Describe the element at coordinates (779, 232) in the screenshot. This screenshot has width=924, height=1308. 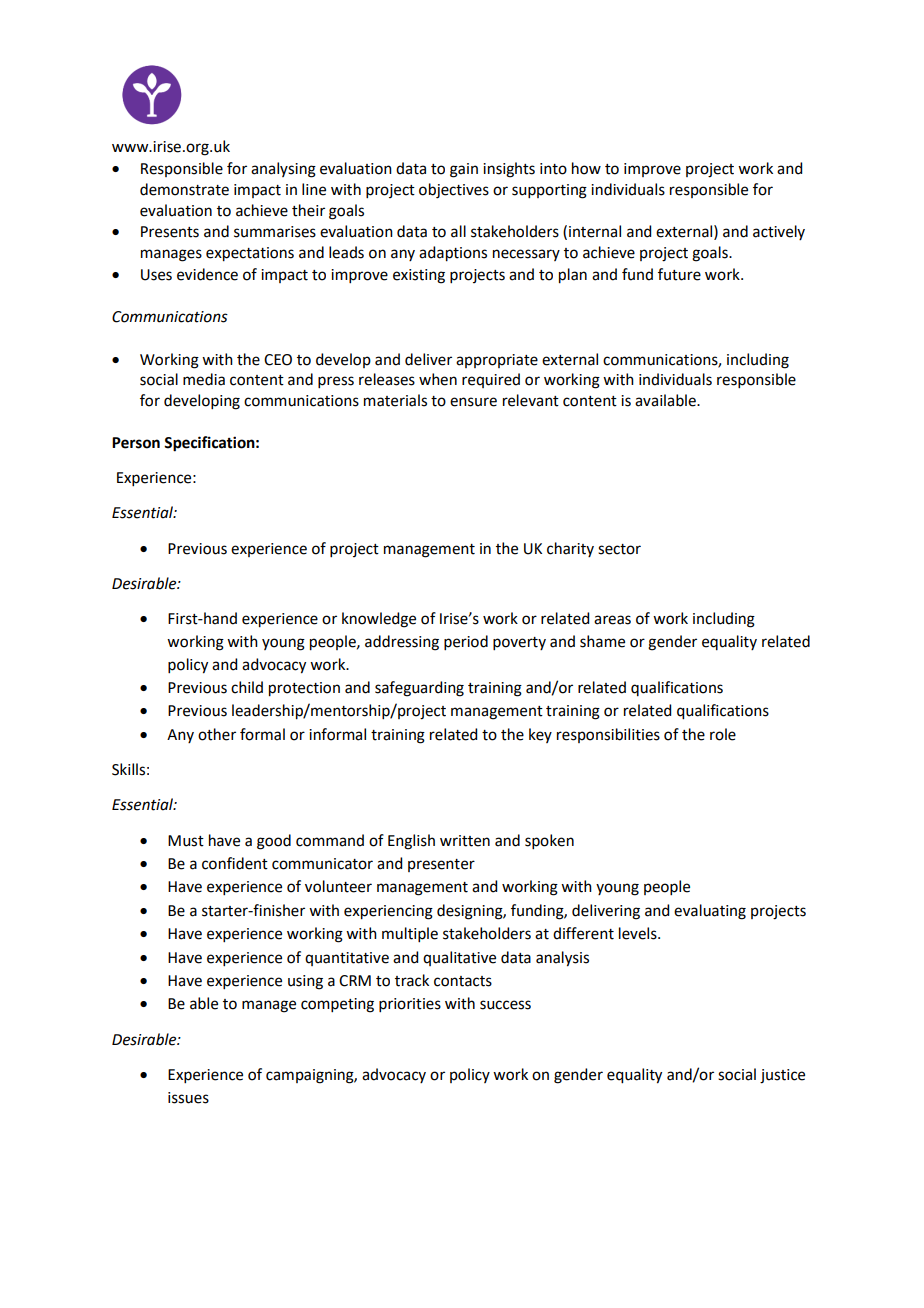
I see `actively` at that location.
